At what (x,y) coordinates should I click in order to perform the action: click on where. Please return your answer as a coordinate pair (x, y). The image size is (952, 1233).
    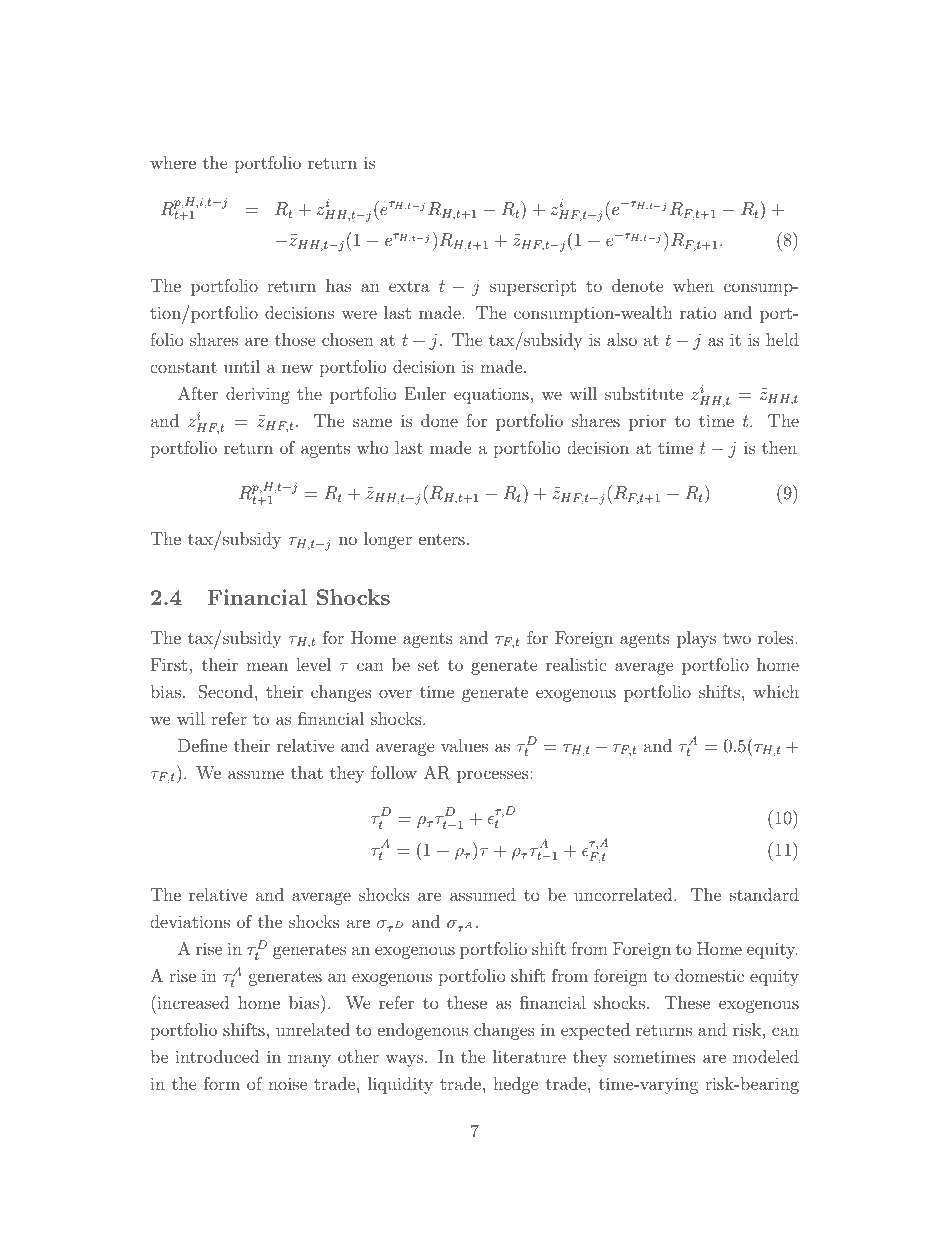
    Looking at the image, I should click on (173, 162).
